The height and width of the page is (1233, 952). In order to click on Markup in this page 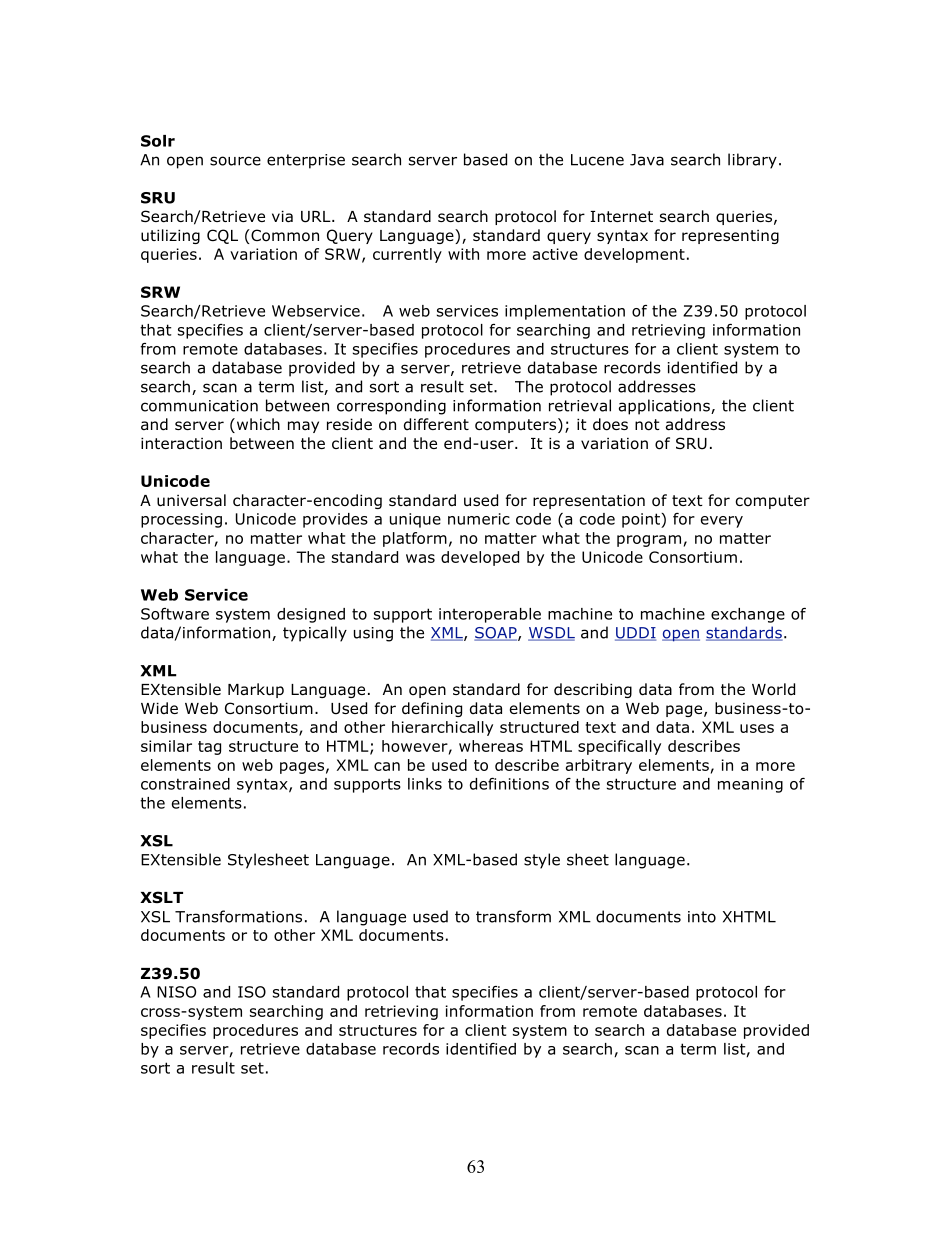, I will do `click(256, 690)`.
